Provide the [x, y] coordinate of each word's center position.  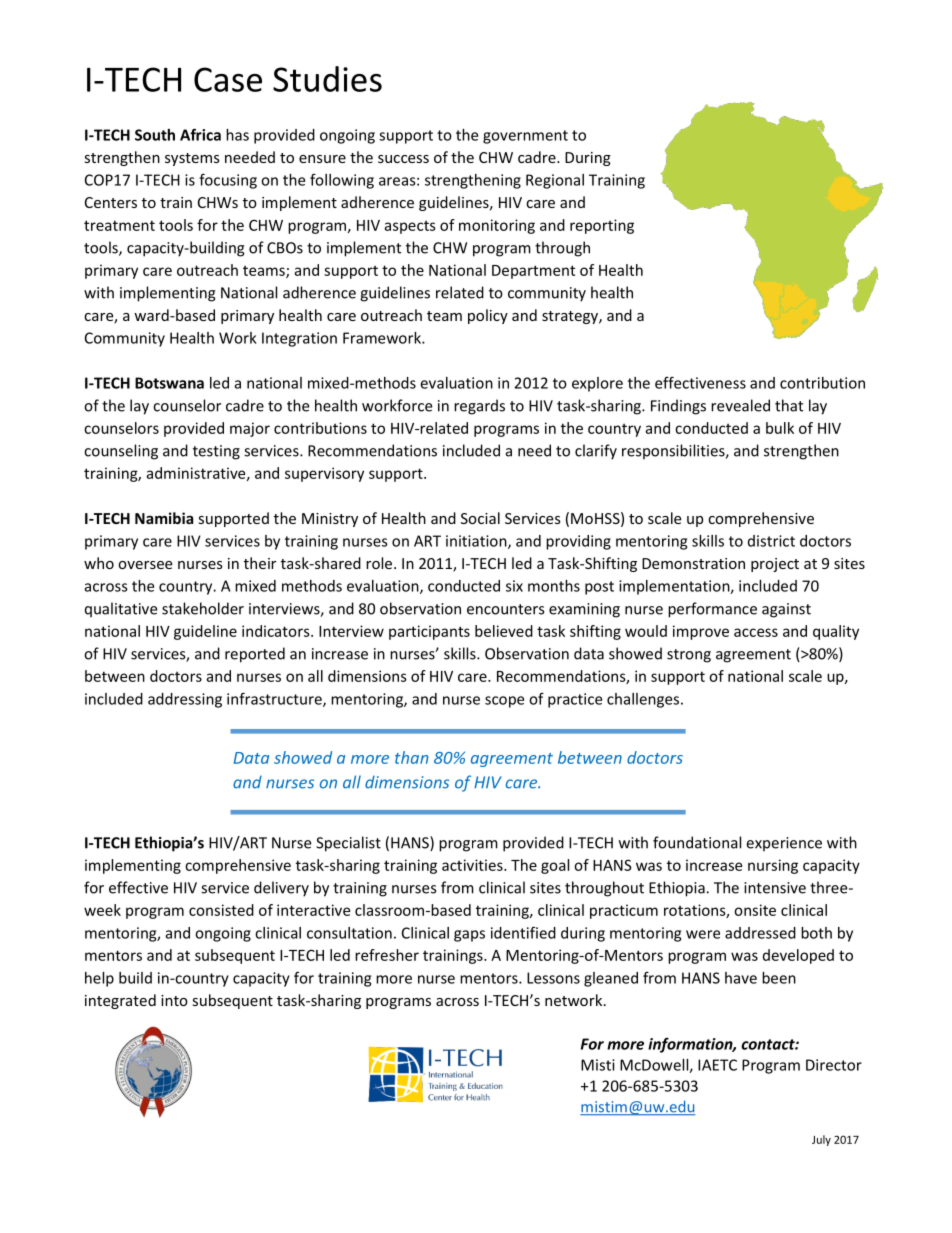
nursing [773, 866]
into [174, 1000]
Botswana [169, 383]
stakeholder [203, 608]
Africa [200, 134]
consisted [221, 910]
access [756, 632]
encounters [505, 609]
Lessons [553, 978]
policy [488, 316]
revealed [740, 405]
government [525, 137]
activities [473, 865]
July [821, 1140]
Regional [555, 181]
